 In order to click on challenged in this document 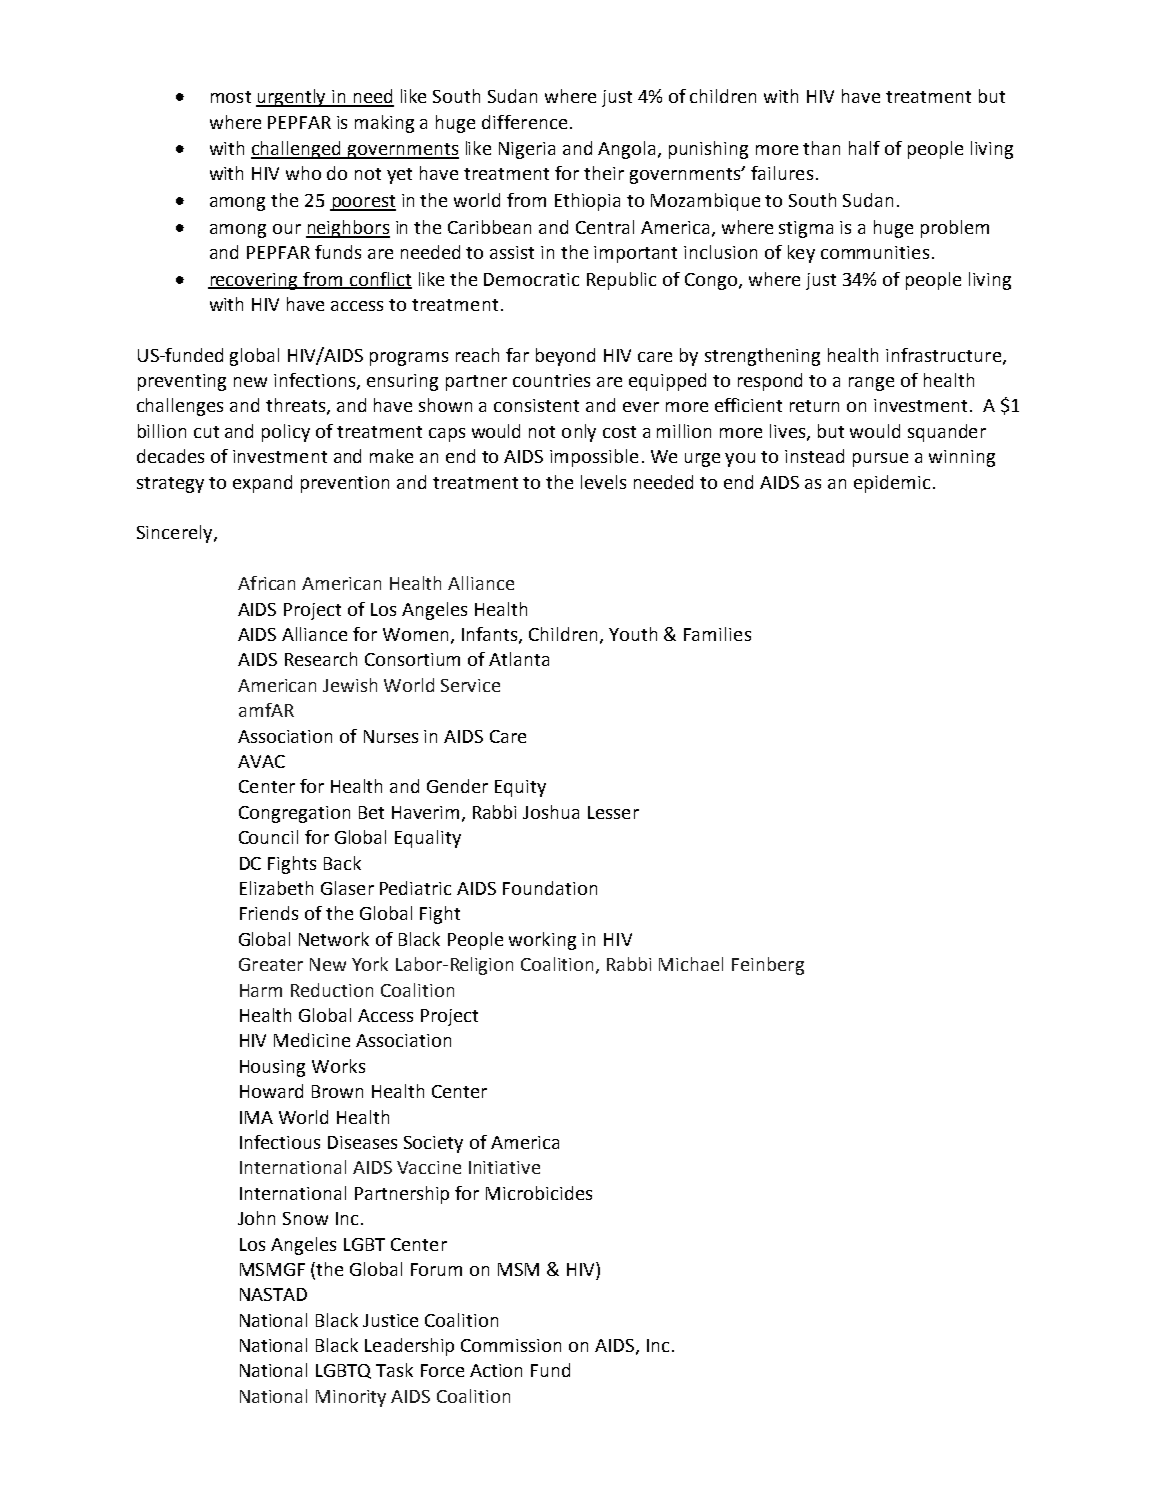, I will do `click(297, 150)`.
